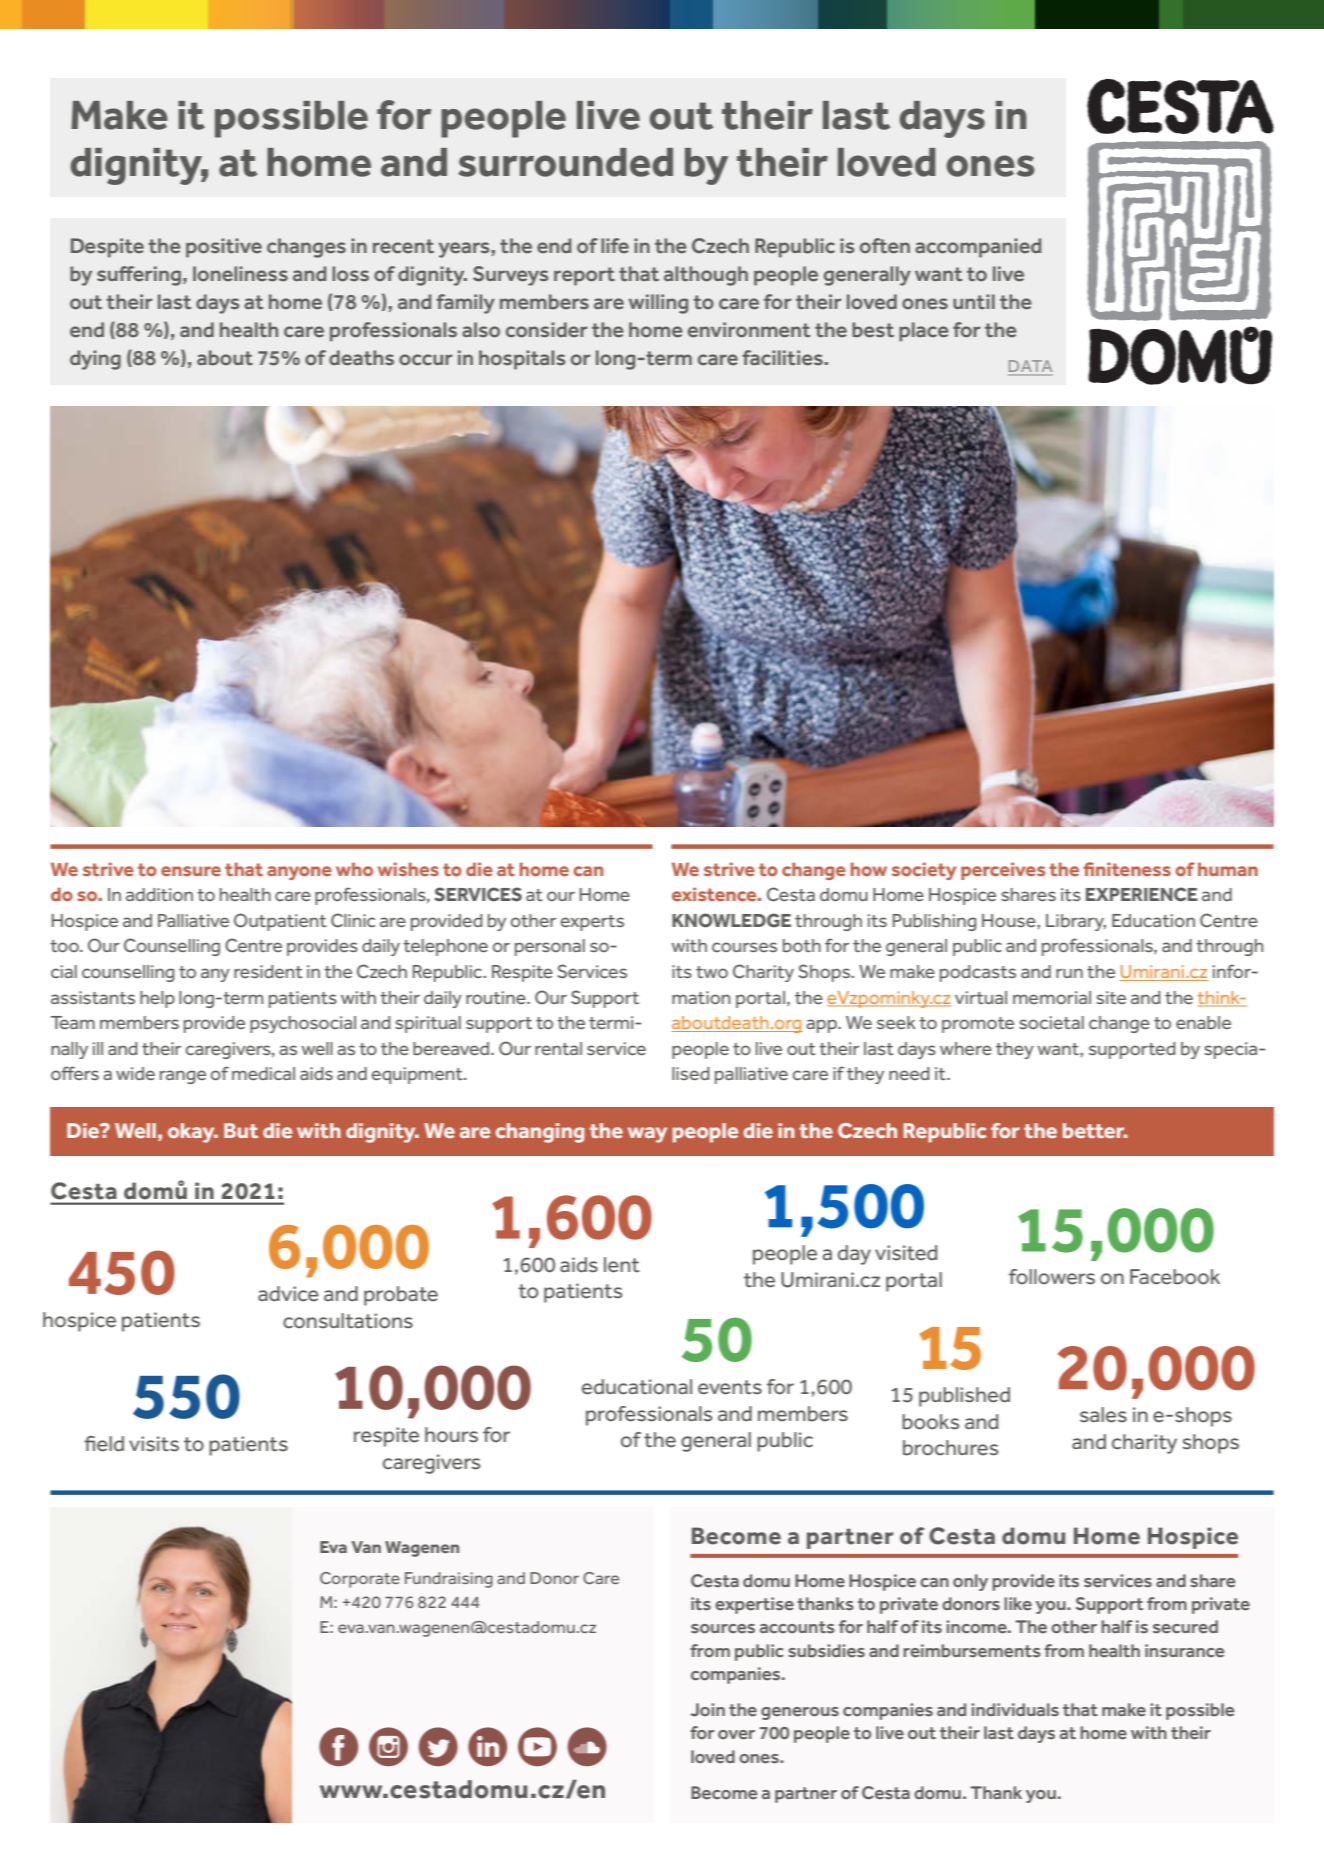  Describe the element at coordinates (1052, 1277) in the screenshot. I see `followers` at that location.
